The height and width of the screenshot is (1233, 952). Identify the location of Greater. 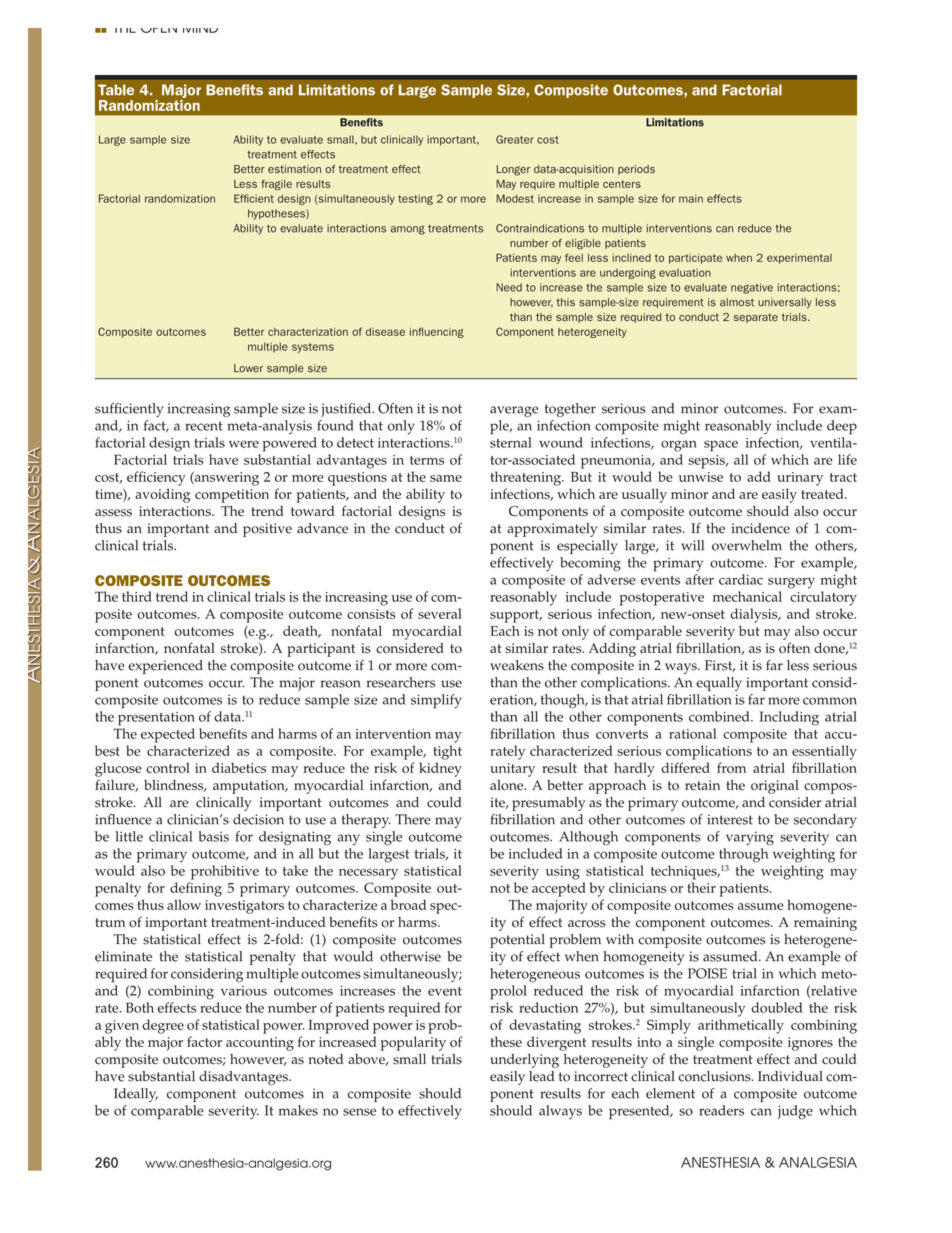
(515, 139).
